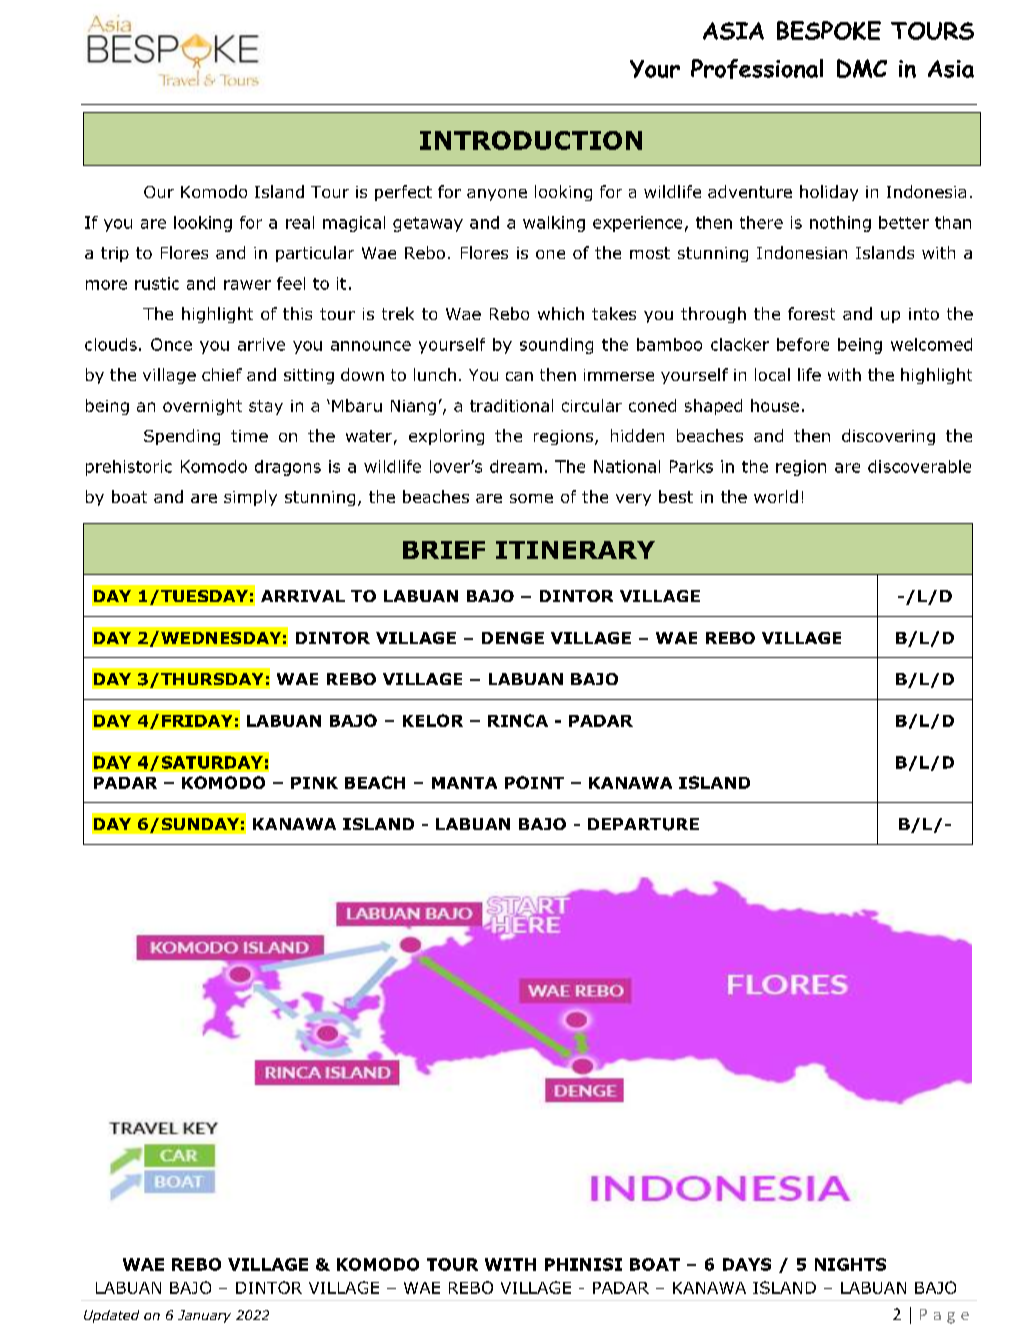 The image size is (1024, 1325). Describe the element at coordinates (182, 437) in the screenshot. I see `Spending` at that location.
